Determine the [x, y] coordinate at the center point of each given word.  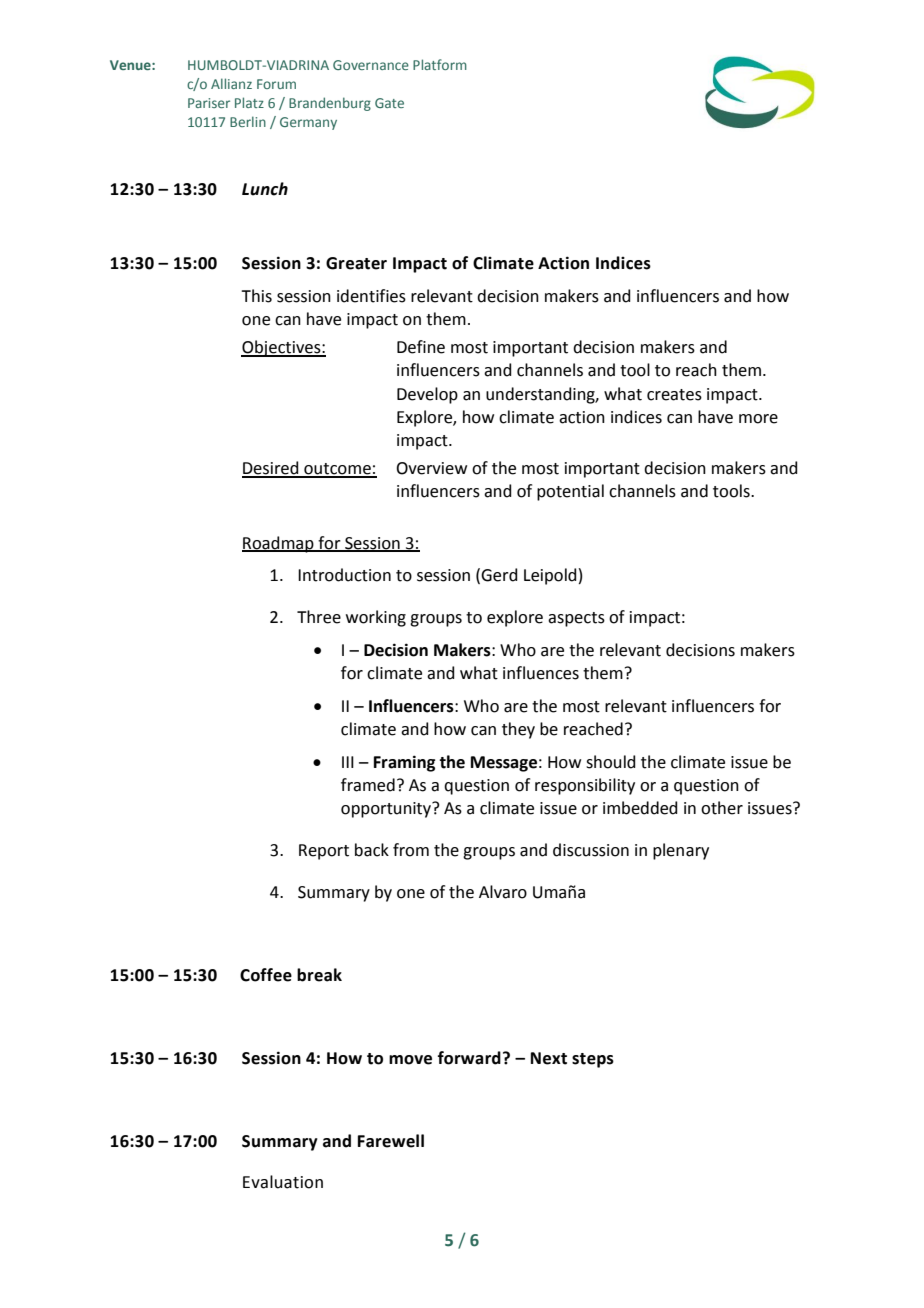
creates [674, 395]
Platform [440, 64]
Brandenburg [330, 104]
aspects [576, 619]
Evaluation [283, 1182]
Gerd [499, 575]
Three [319, 617]
